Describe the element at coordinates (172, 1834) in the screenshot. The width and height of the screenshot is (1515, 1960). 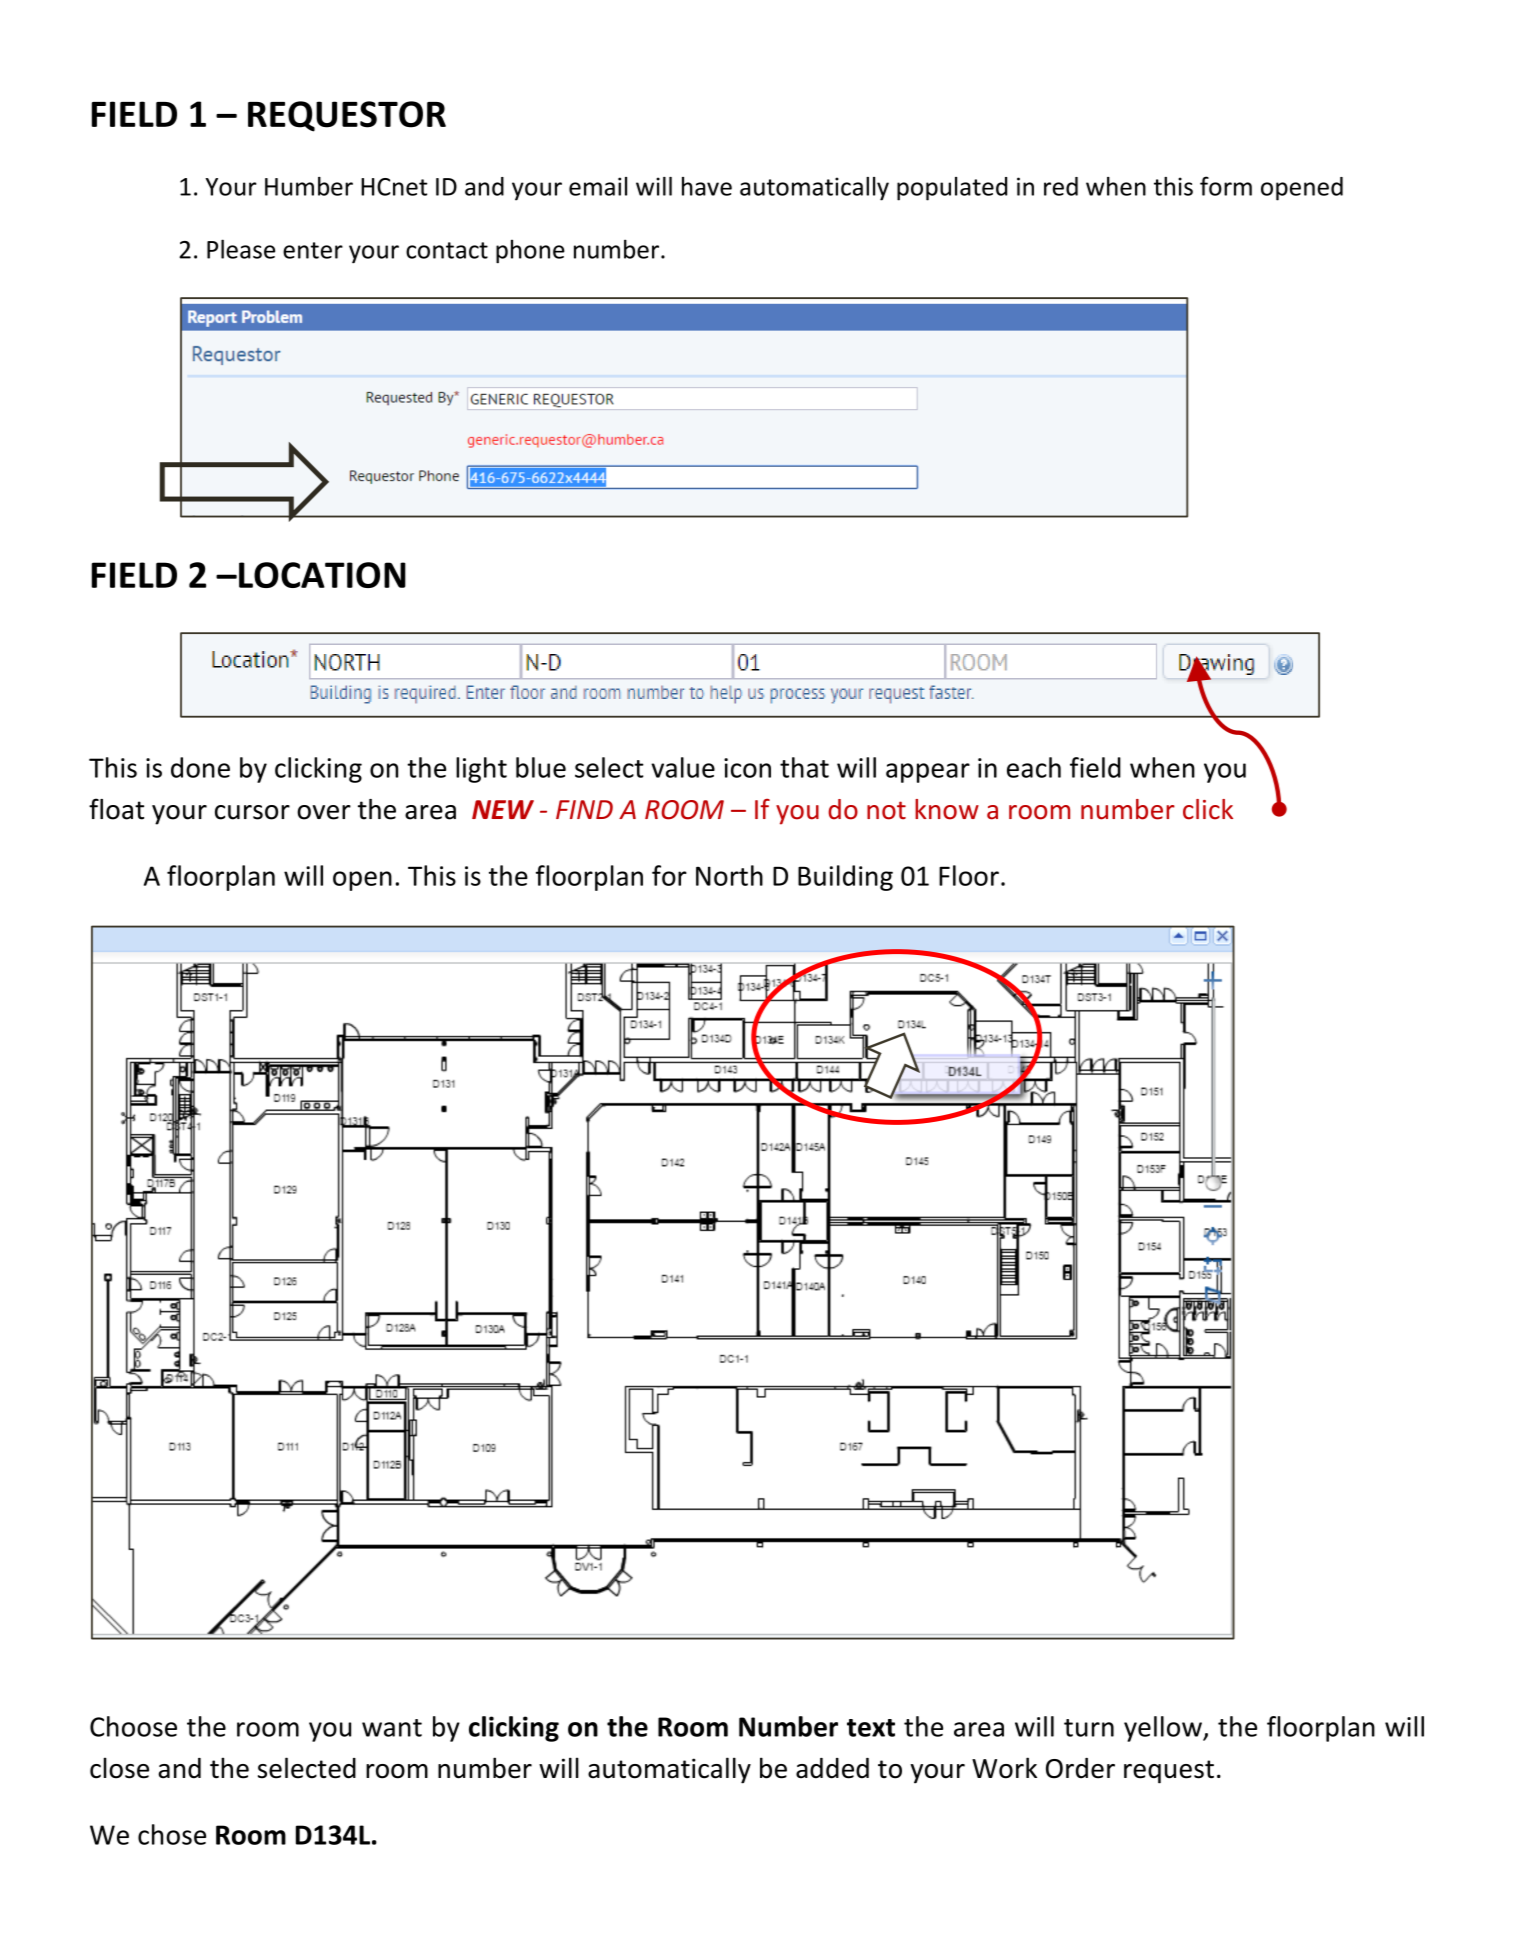
I see `chose` at that location.
